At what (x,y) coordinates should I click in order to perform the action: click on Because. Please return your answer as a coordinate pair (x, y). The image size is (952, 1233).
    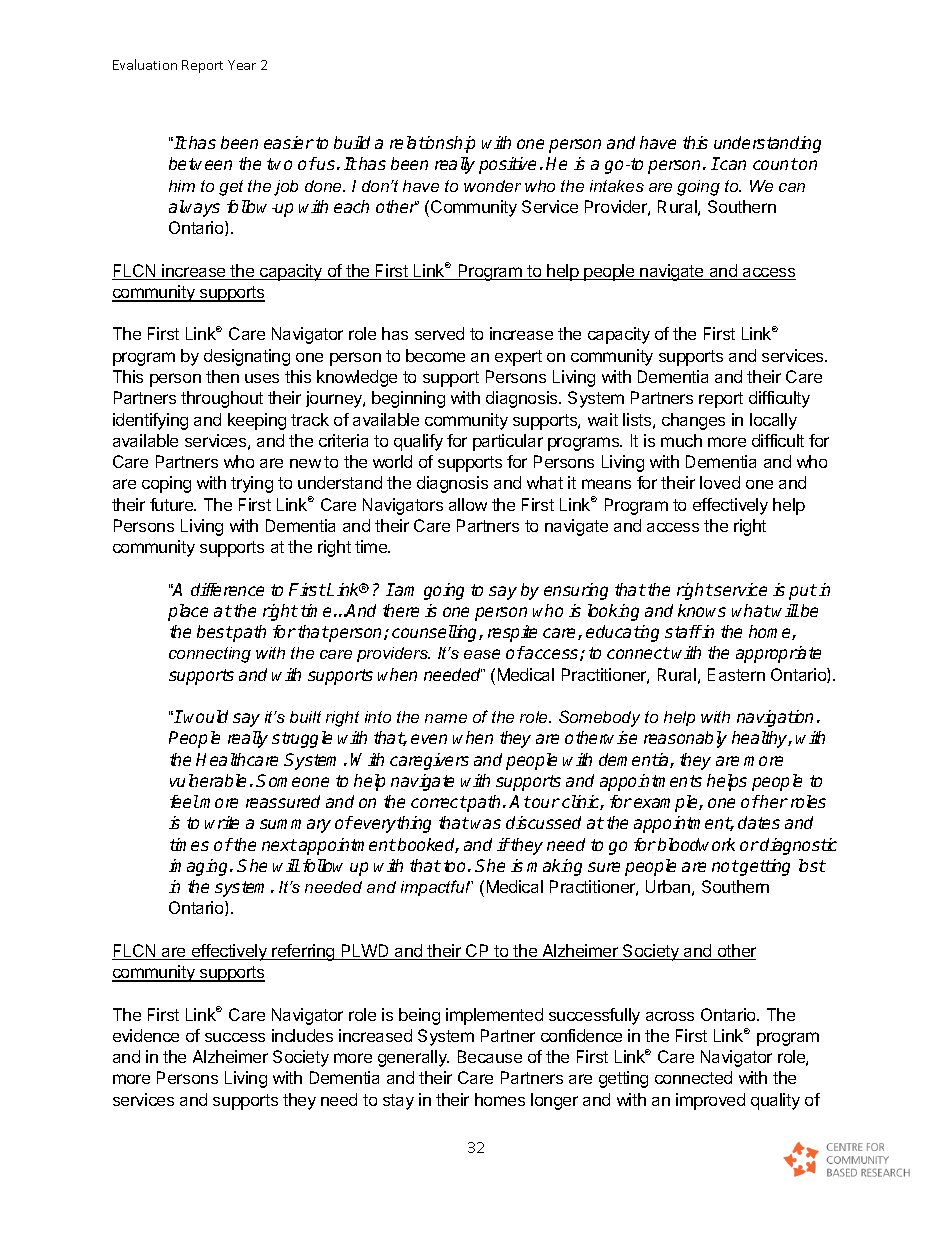
    Looking at the image, I should click on (490, 1056).
